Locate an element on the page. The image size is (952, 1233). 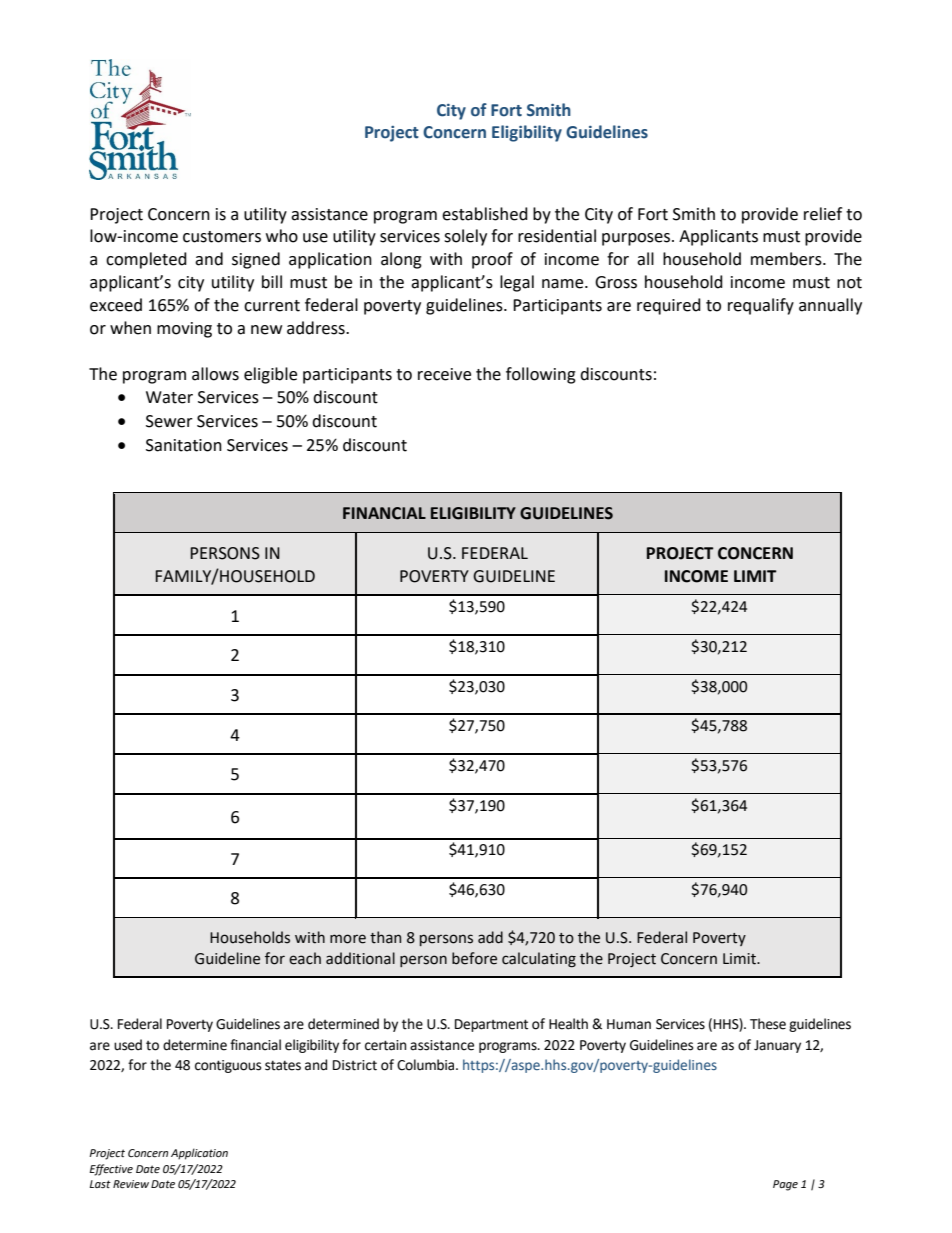
customers is located at coordinates (222, 237).
